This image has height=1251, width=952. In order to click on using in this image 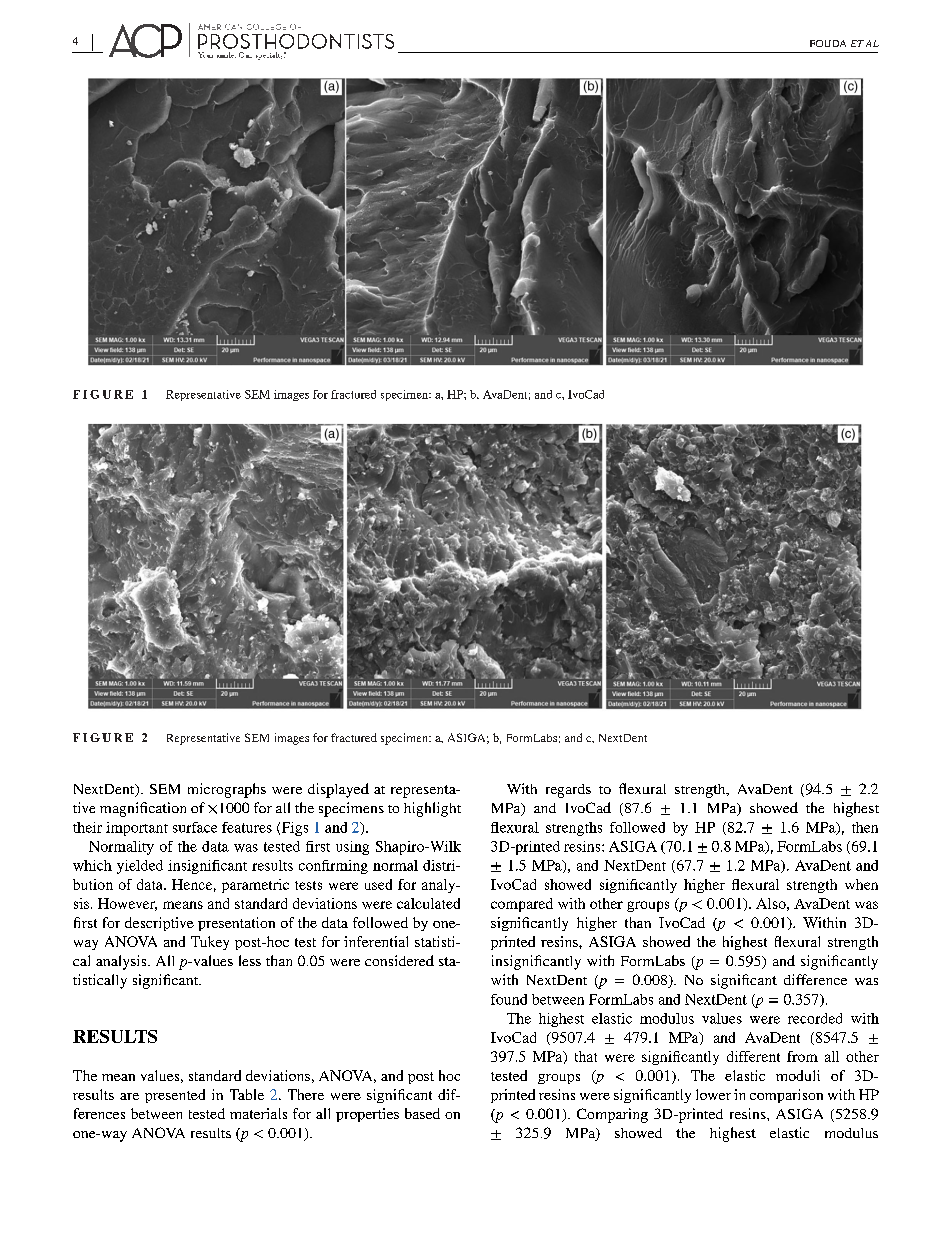, I will do `click(352, 848)`.
